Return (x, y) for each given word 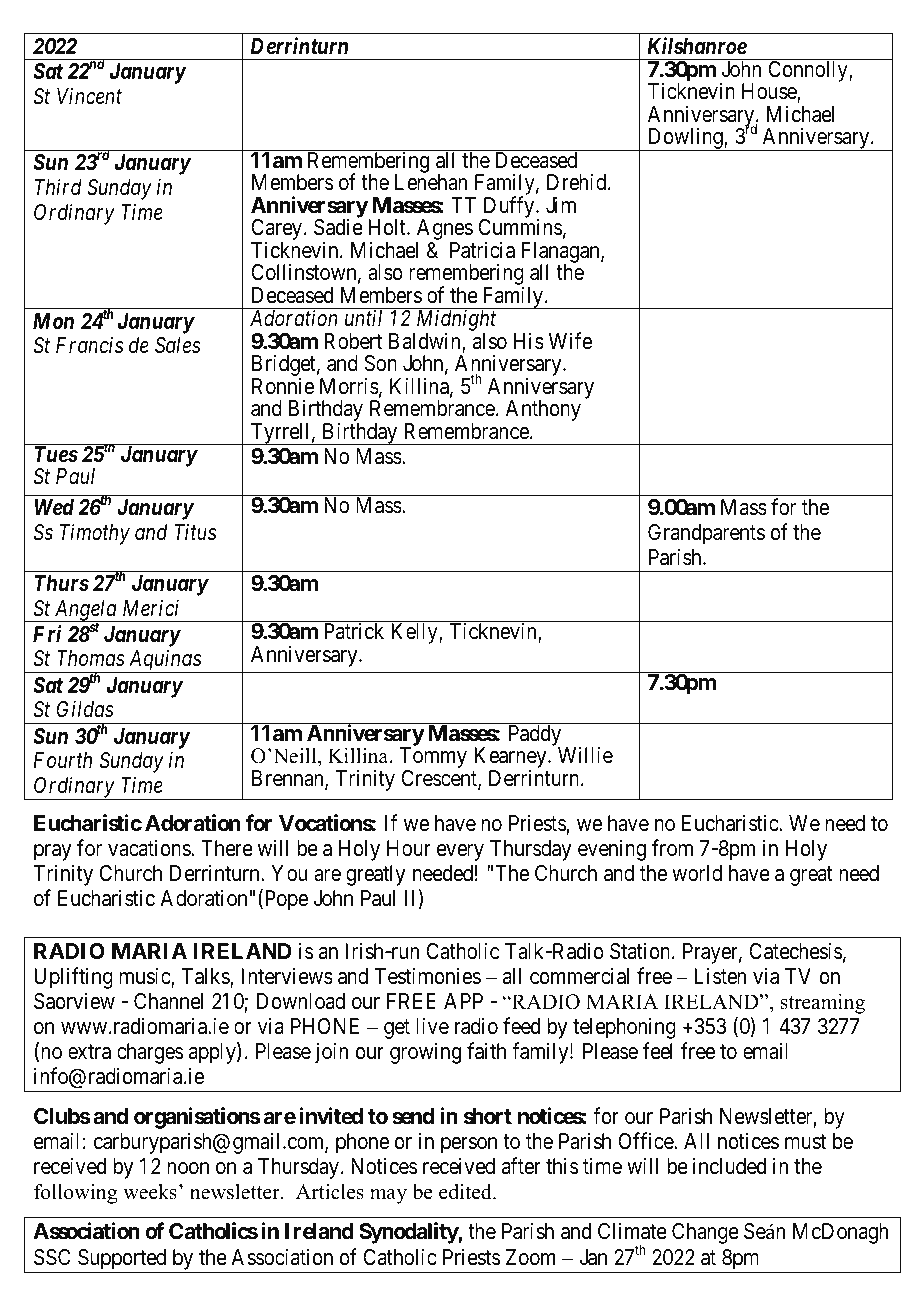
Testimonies (428, 976)
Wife (570, 341)
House (770, 93)
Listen (720, 976)
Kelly (415, 633)
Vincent (89, 96)
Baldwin (426, 342)
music (145, 977)
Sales (178, 345)
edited (466, 1192)
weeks (150, 1192)
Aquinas (164, 661)
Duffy (509, 208)
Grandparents (706, 534)
